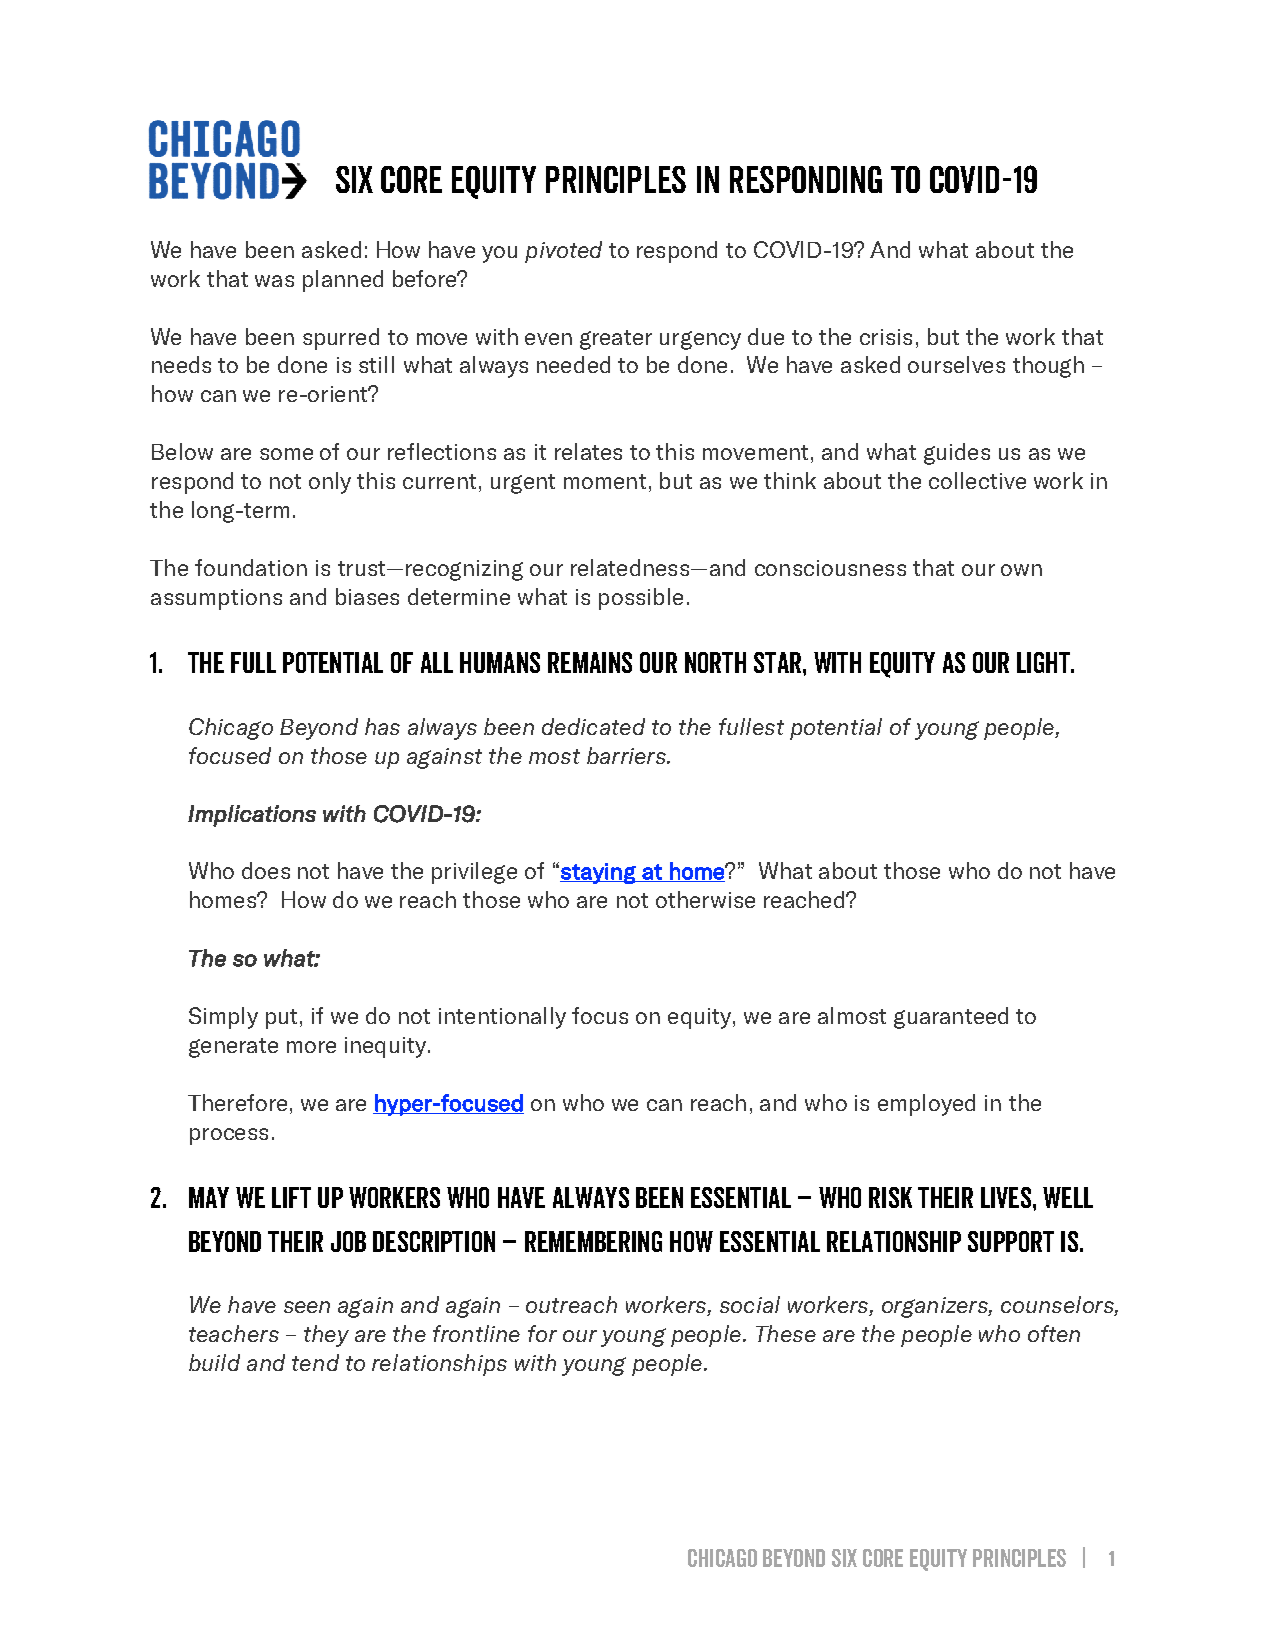 This page has width=1274, height=1649. I want to click on possible, so click(641, 599).
